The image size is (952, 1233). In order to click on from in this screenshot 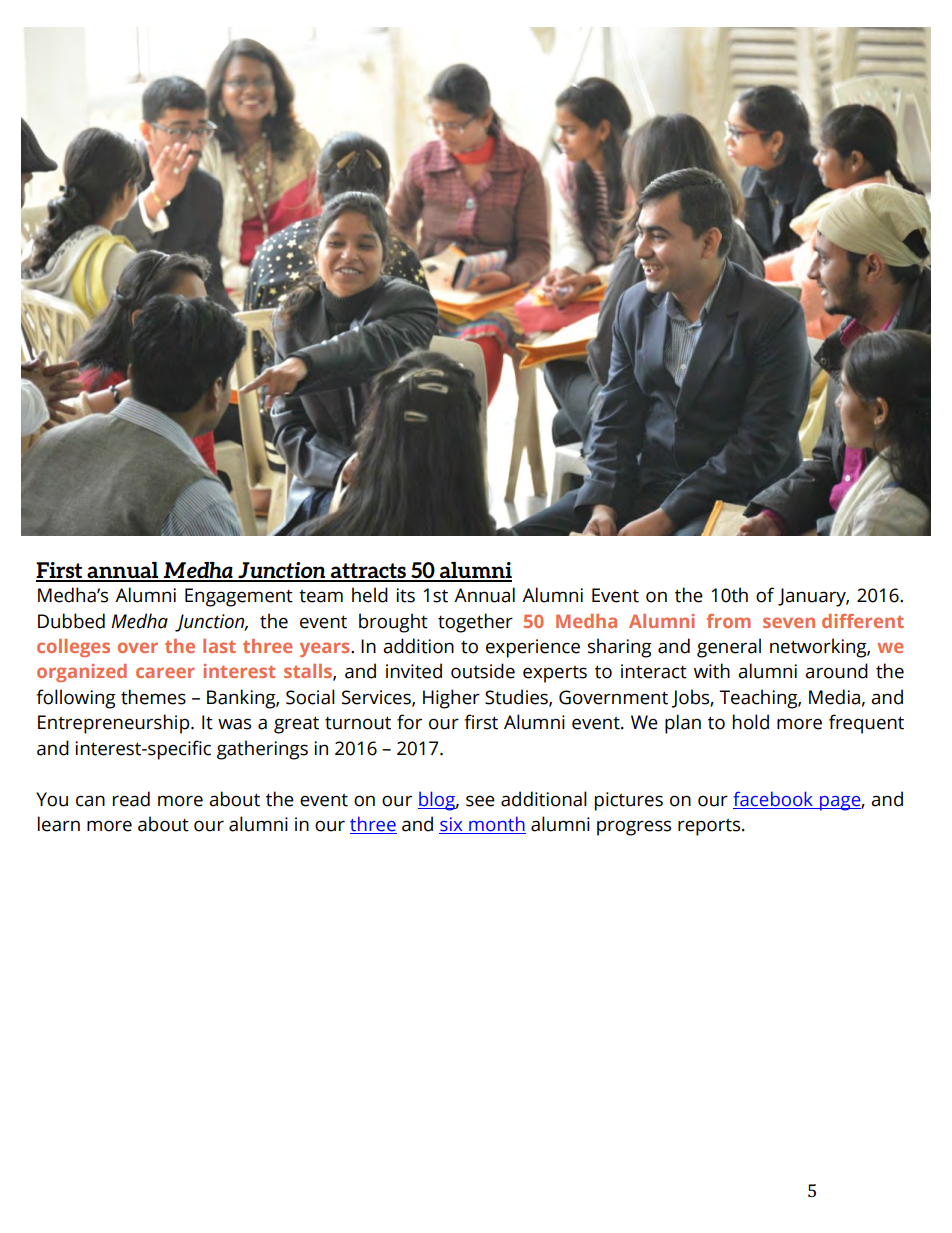, I will do `click(728, 621)`.
